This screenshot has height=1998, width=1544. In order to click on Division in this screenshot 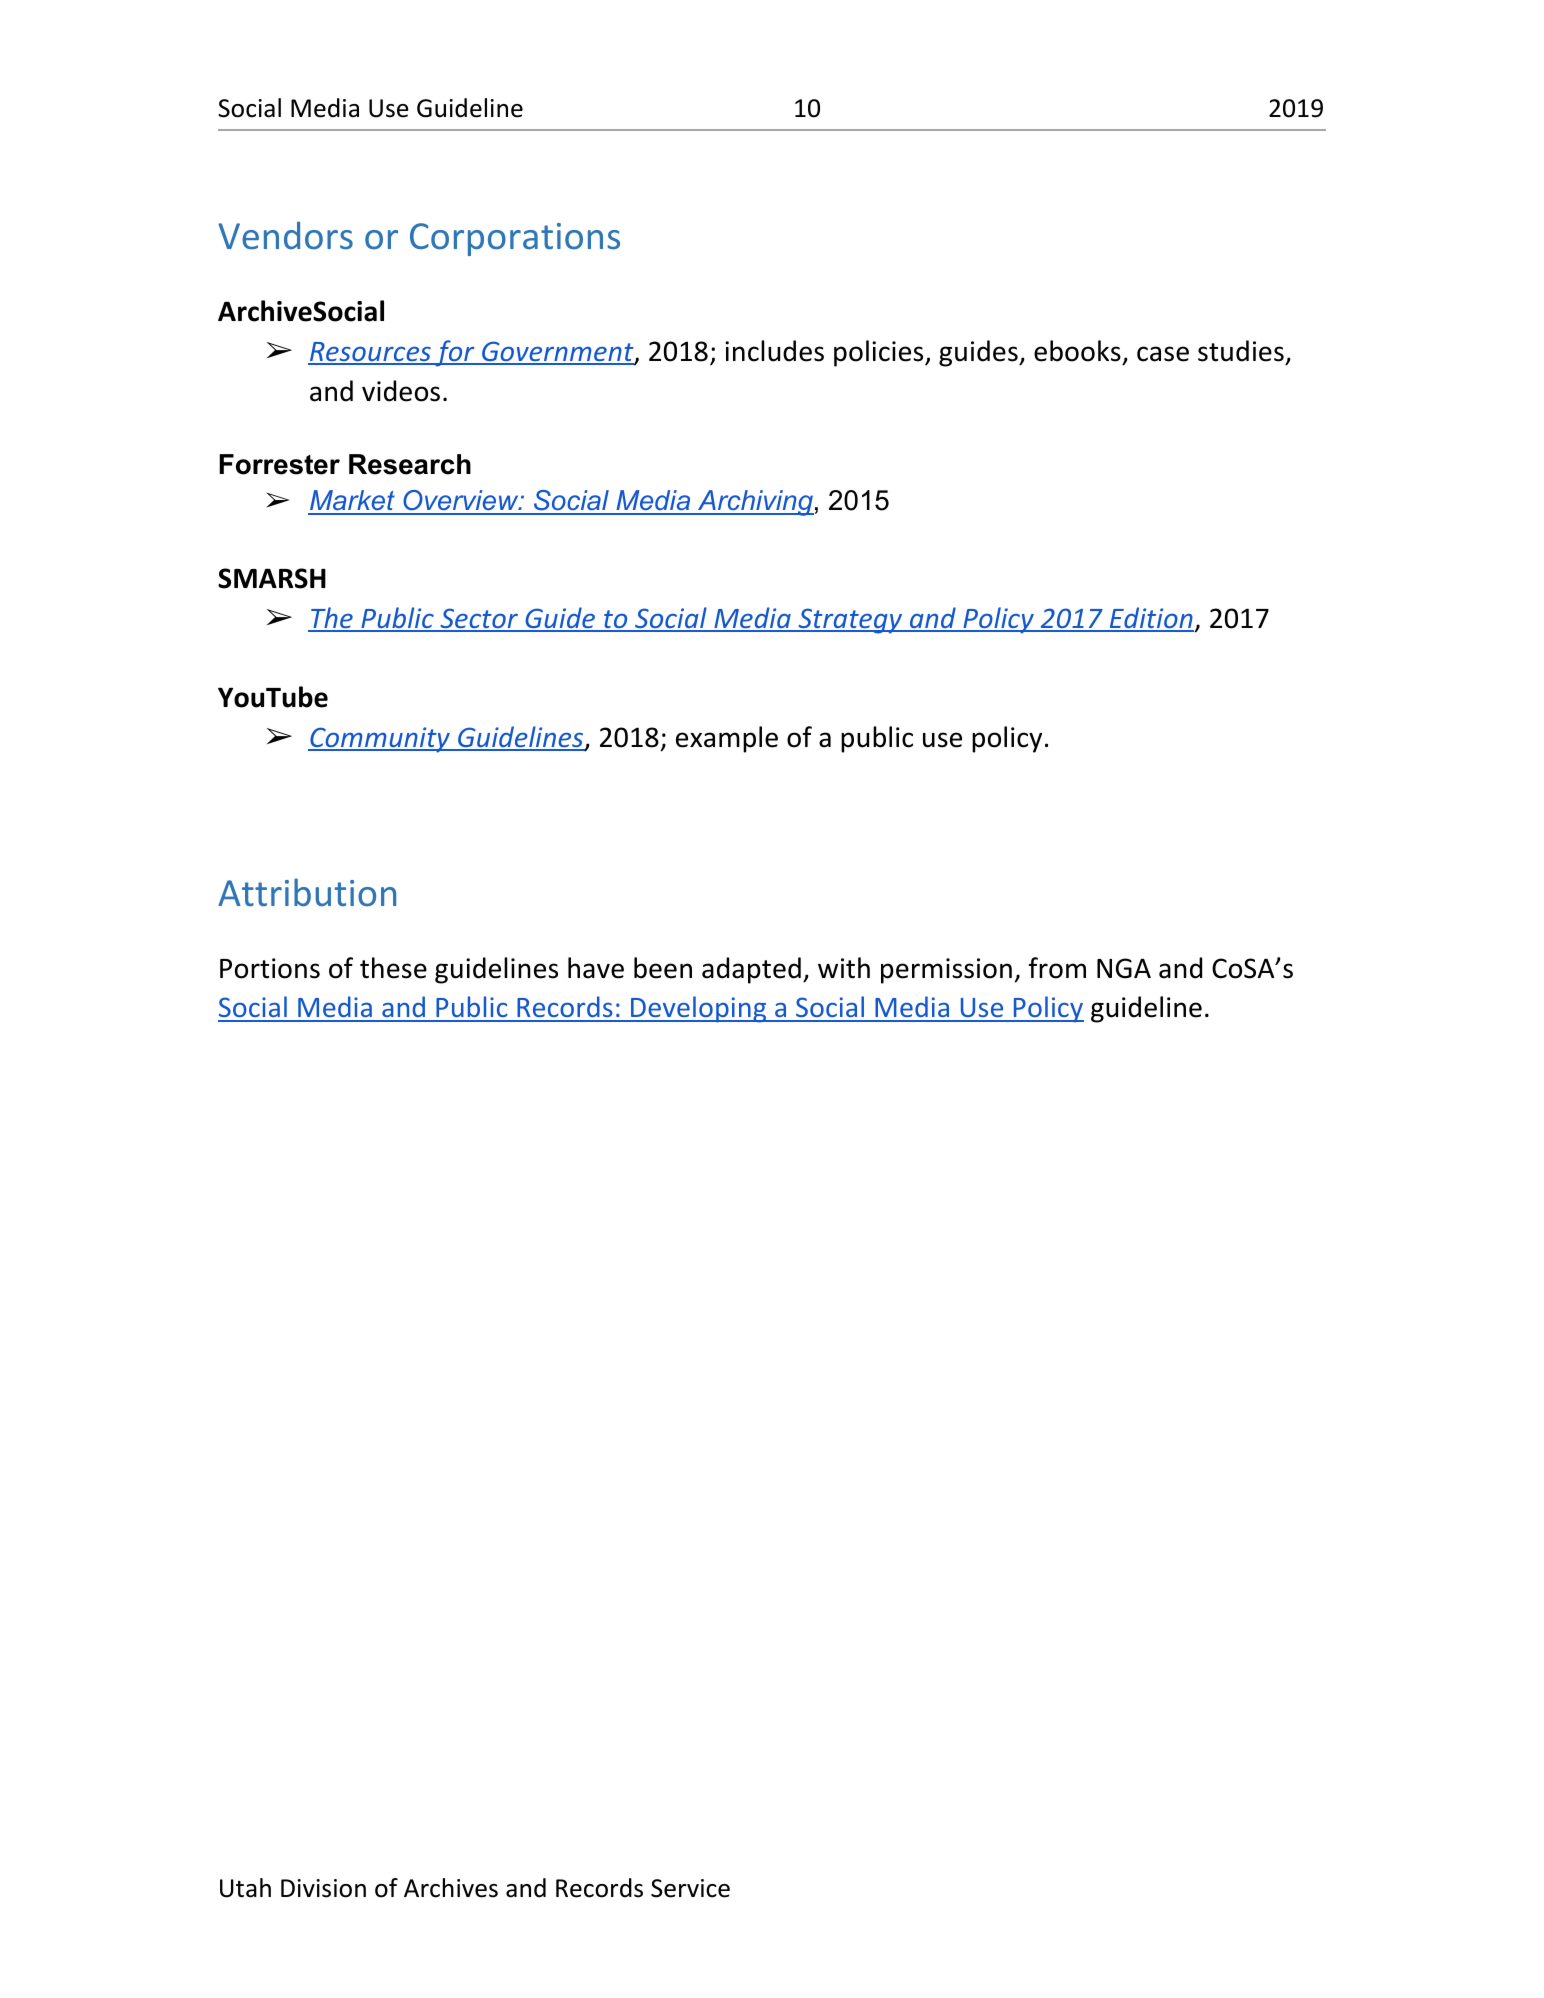, I will do `click(323, 1888)`.
